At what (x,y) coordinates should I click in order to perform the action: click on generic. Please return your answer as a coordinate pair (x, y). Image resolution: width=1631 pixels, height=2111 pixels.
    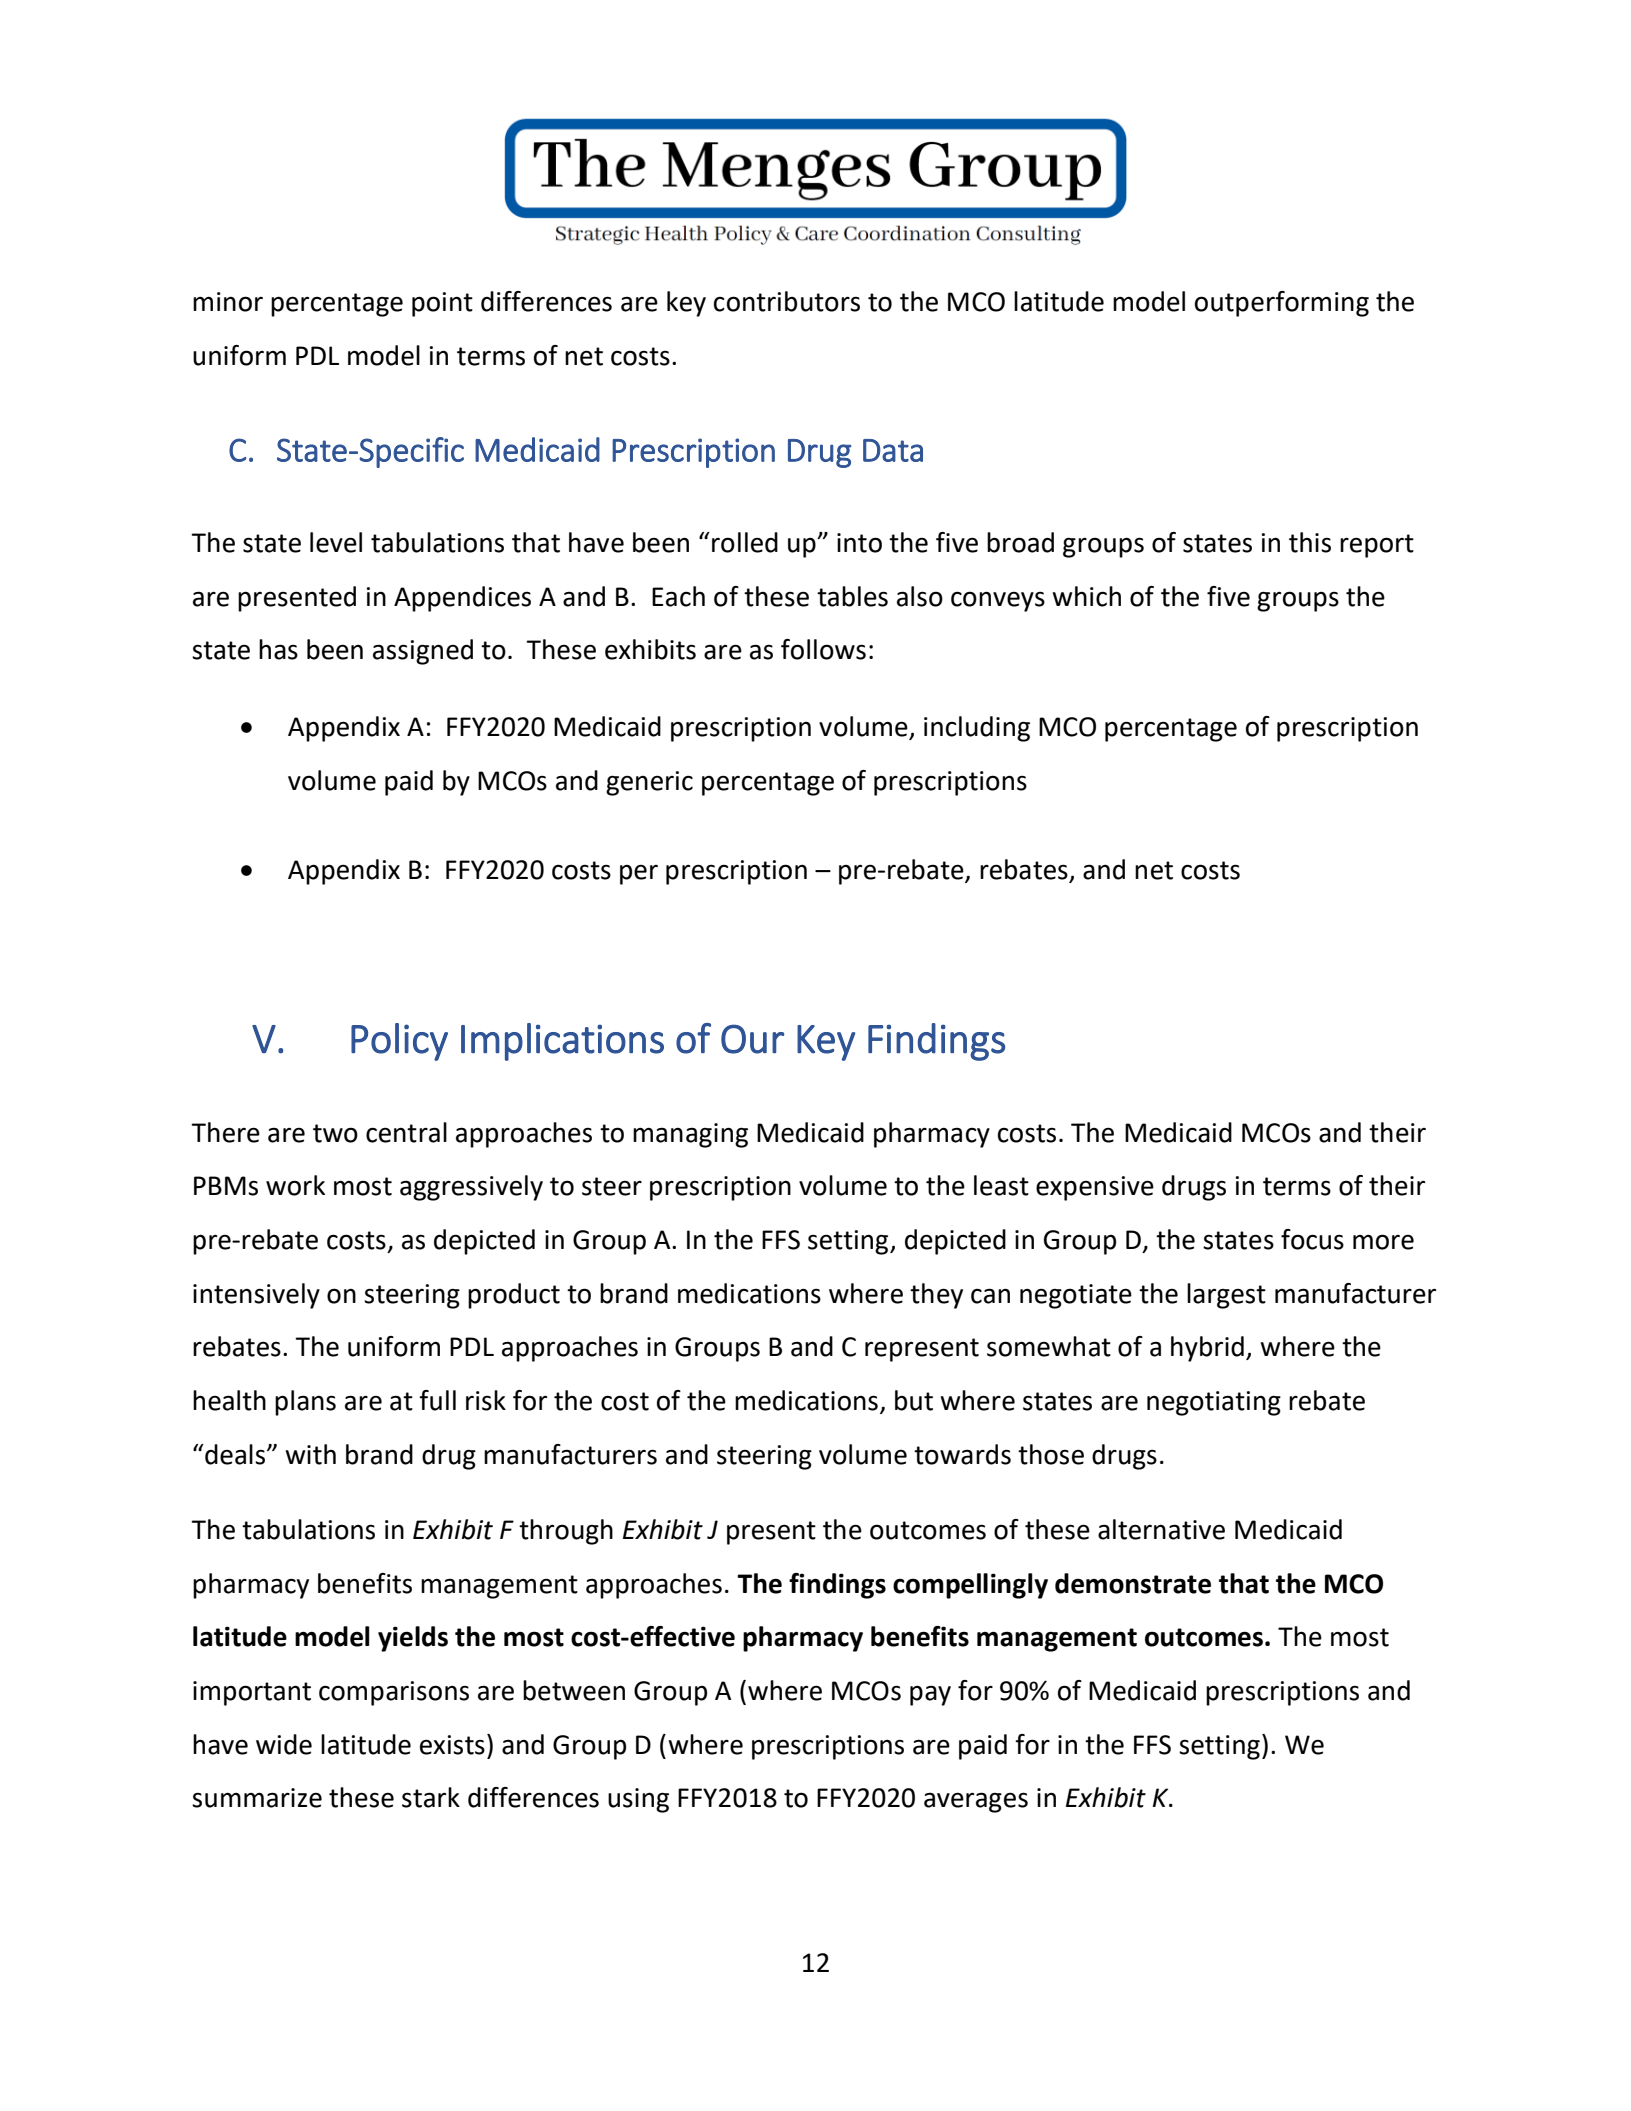
    Looking at the image, I should click on (649, 783).
